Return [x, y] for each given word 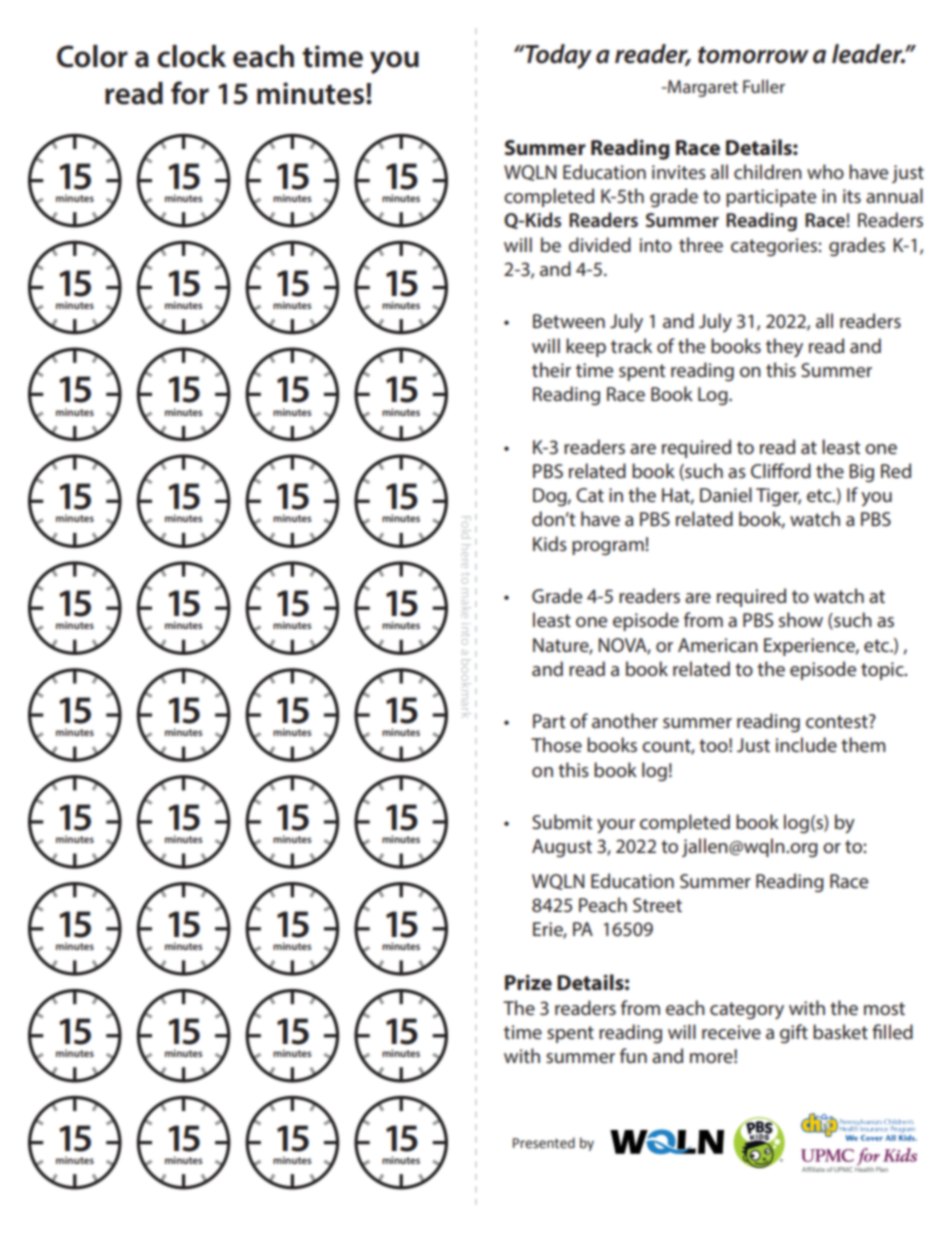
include [806, 744]
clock [191, 56]
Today [557, 56]
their [551, 369]
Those [556, 744]
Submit [562, 821]
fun [633, 1055]
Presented [544, 1143]
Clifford [781, 470]
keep [586, 347]
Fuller [764, 86]
